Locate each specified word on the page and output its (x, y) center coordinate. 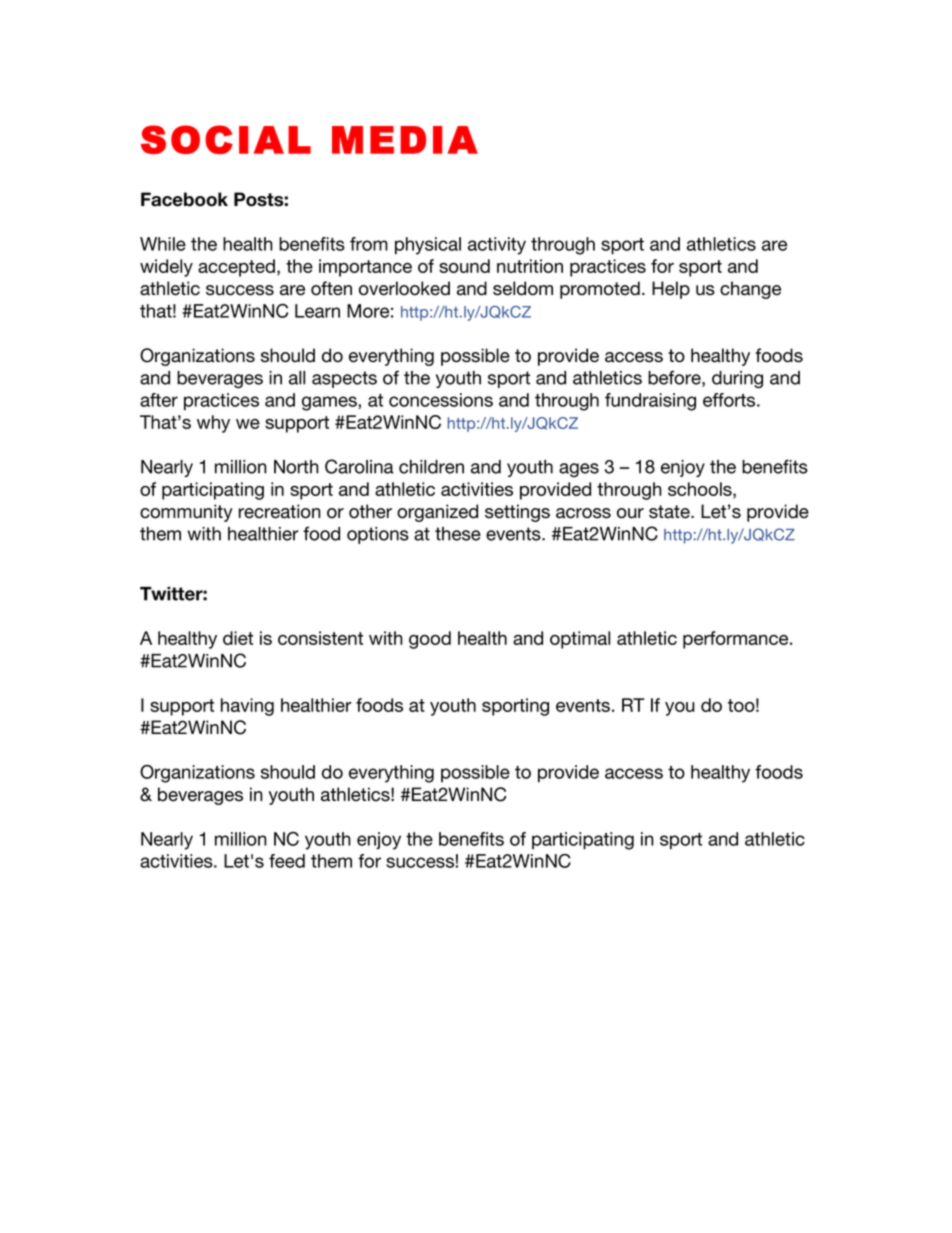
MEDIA (405, 140)
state (670, 512)
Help (671, 290)
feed (287, 861)
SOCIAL (226, 139)
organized (437, 513)
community (186, 513)
